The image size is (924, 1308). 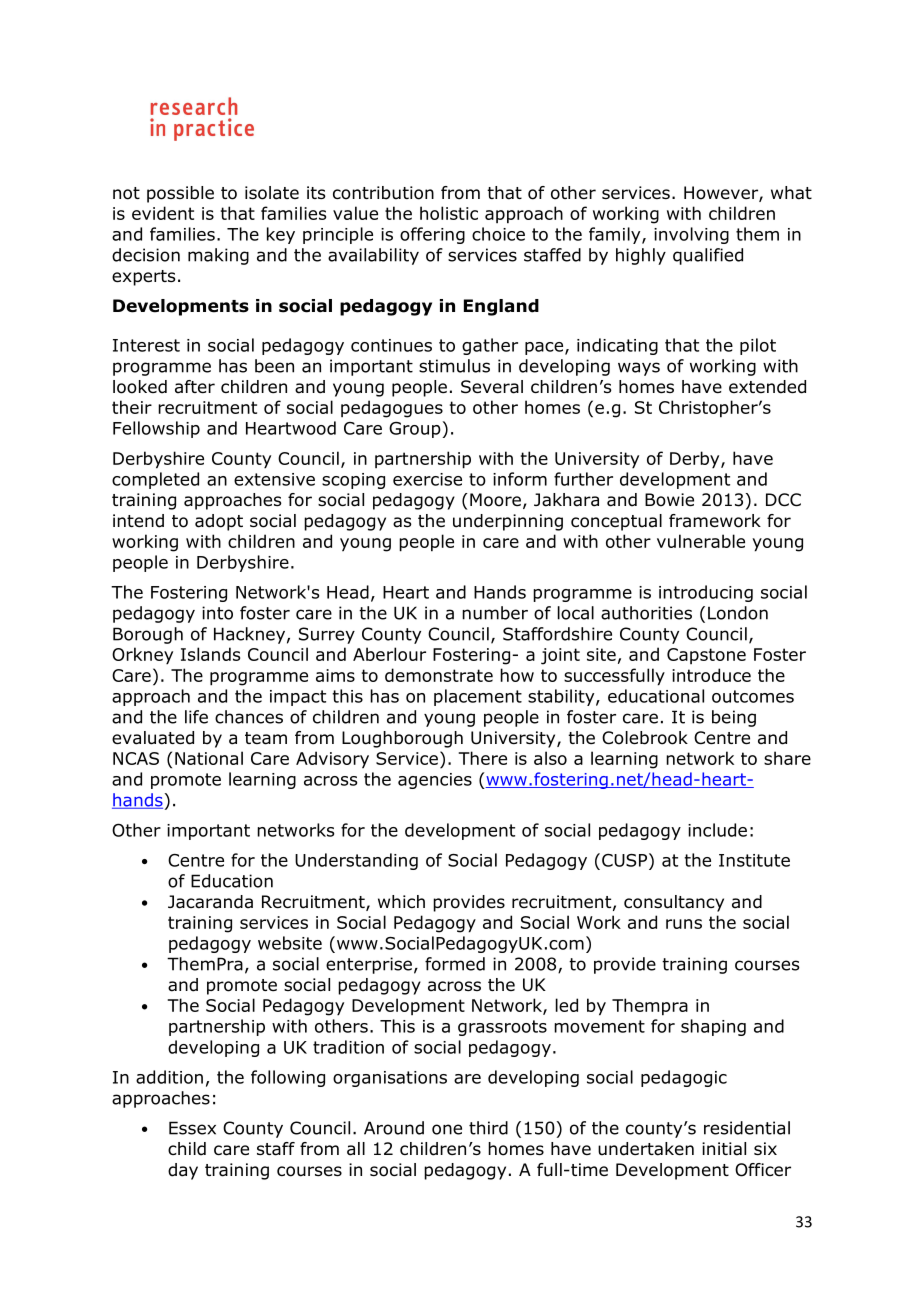 I want to click on include, so click(x=717, y=830).
